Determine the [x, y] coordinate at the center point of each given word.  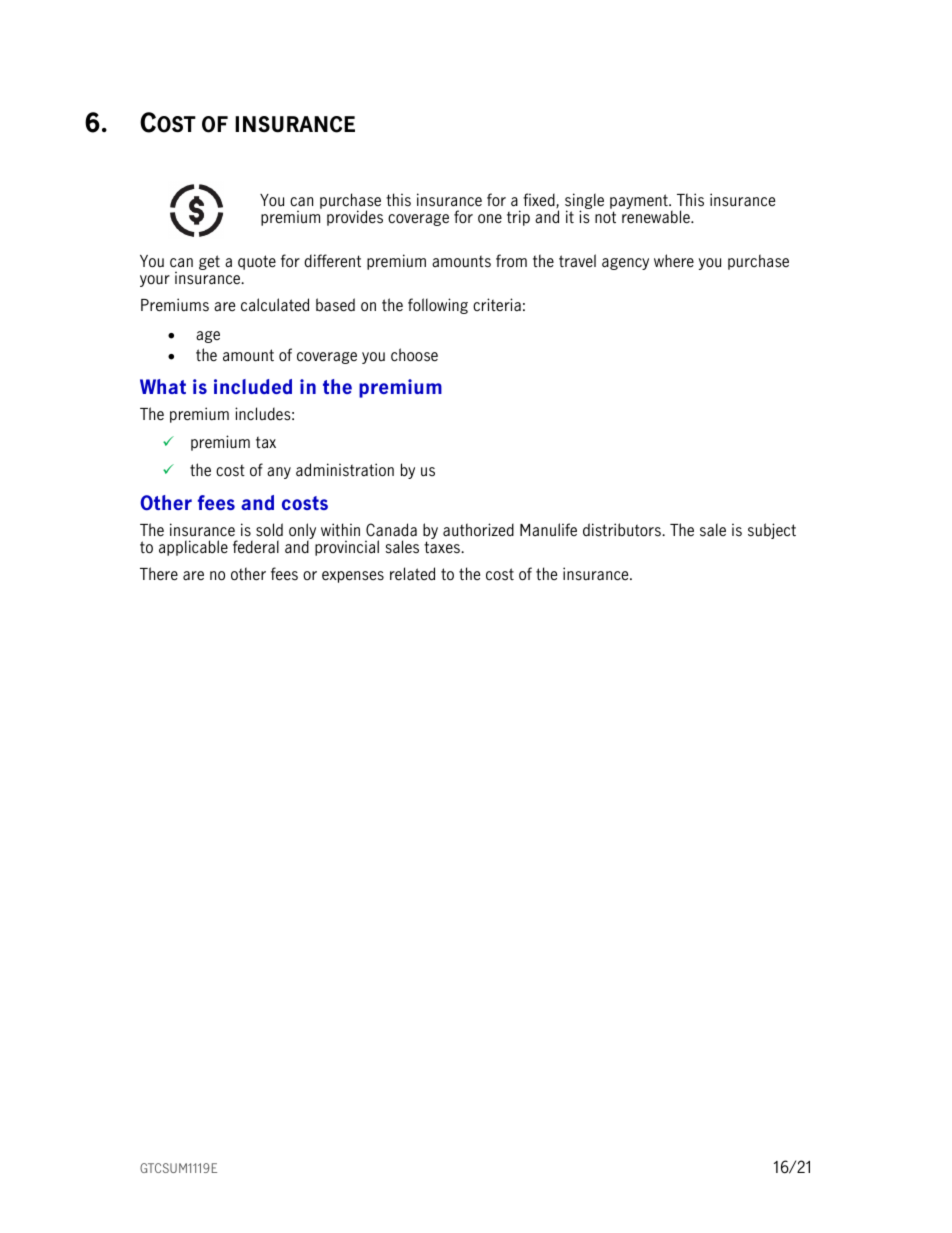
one [490, 219]
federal [256, 547]
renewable [657, 217]
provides [355, 218]
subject [772, 531]
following [438, 306]
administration [345, 470]
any [279, 473]
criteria [497, 304]
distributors [623, 530]
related [412, 574]
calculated [275, 305]
